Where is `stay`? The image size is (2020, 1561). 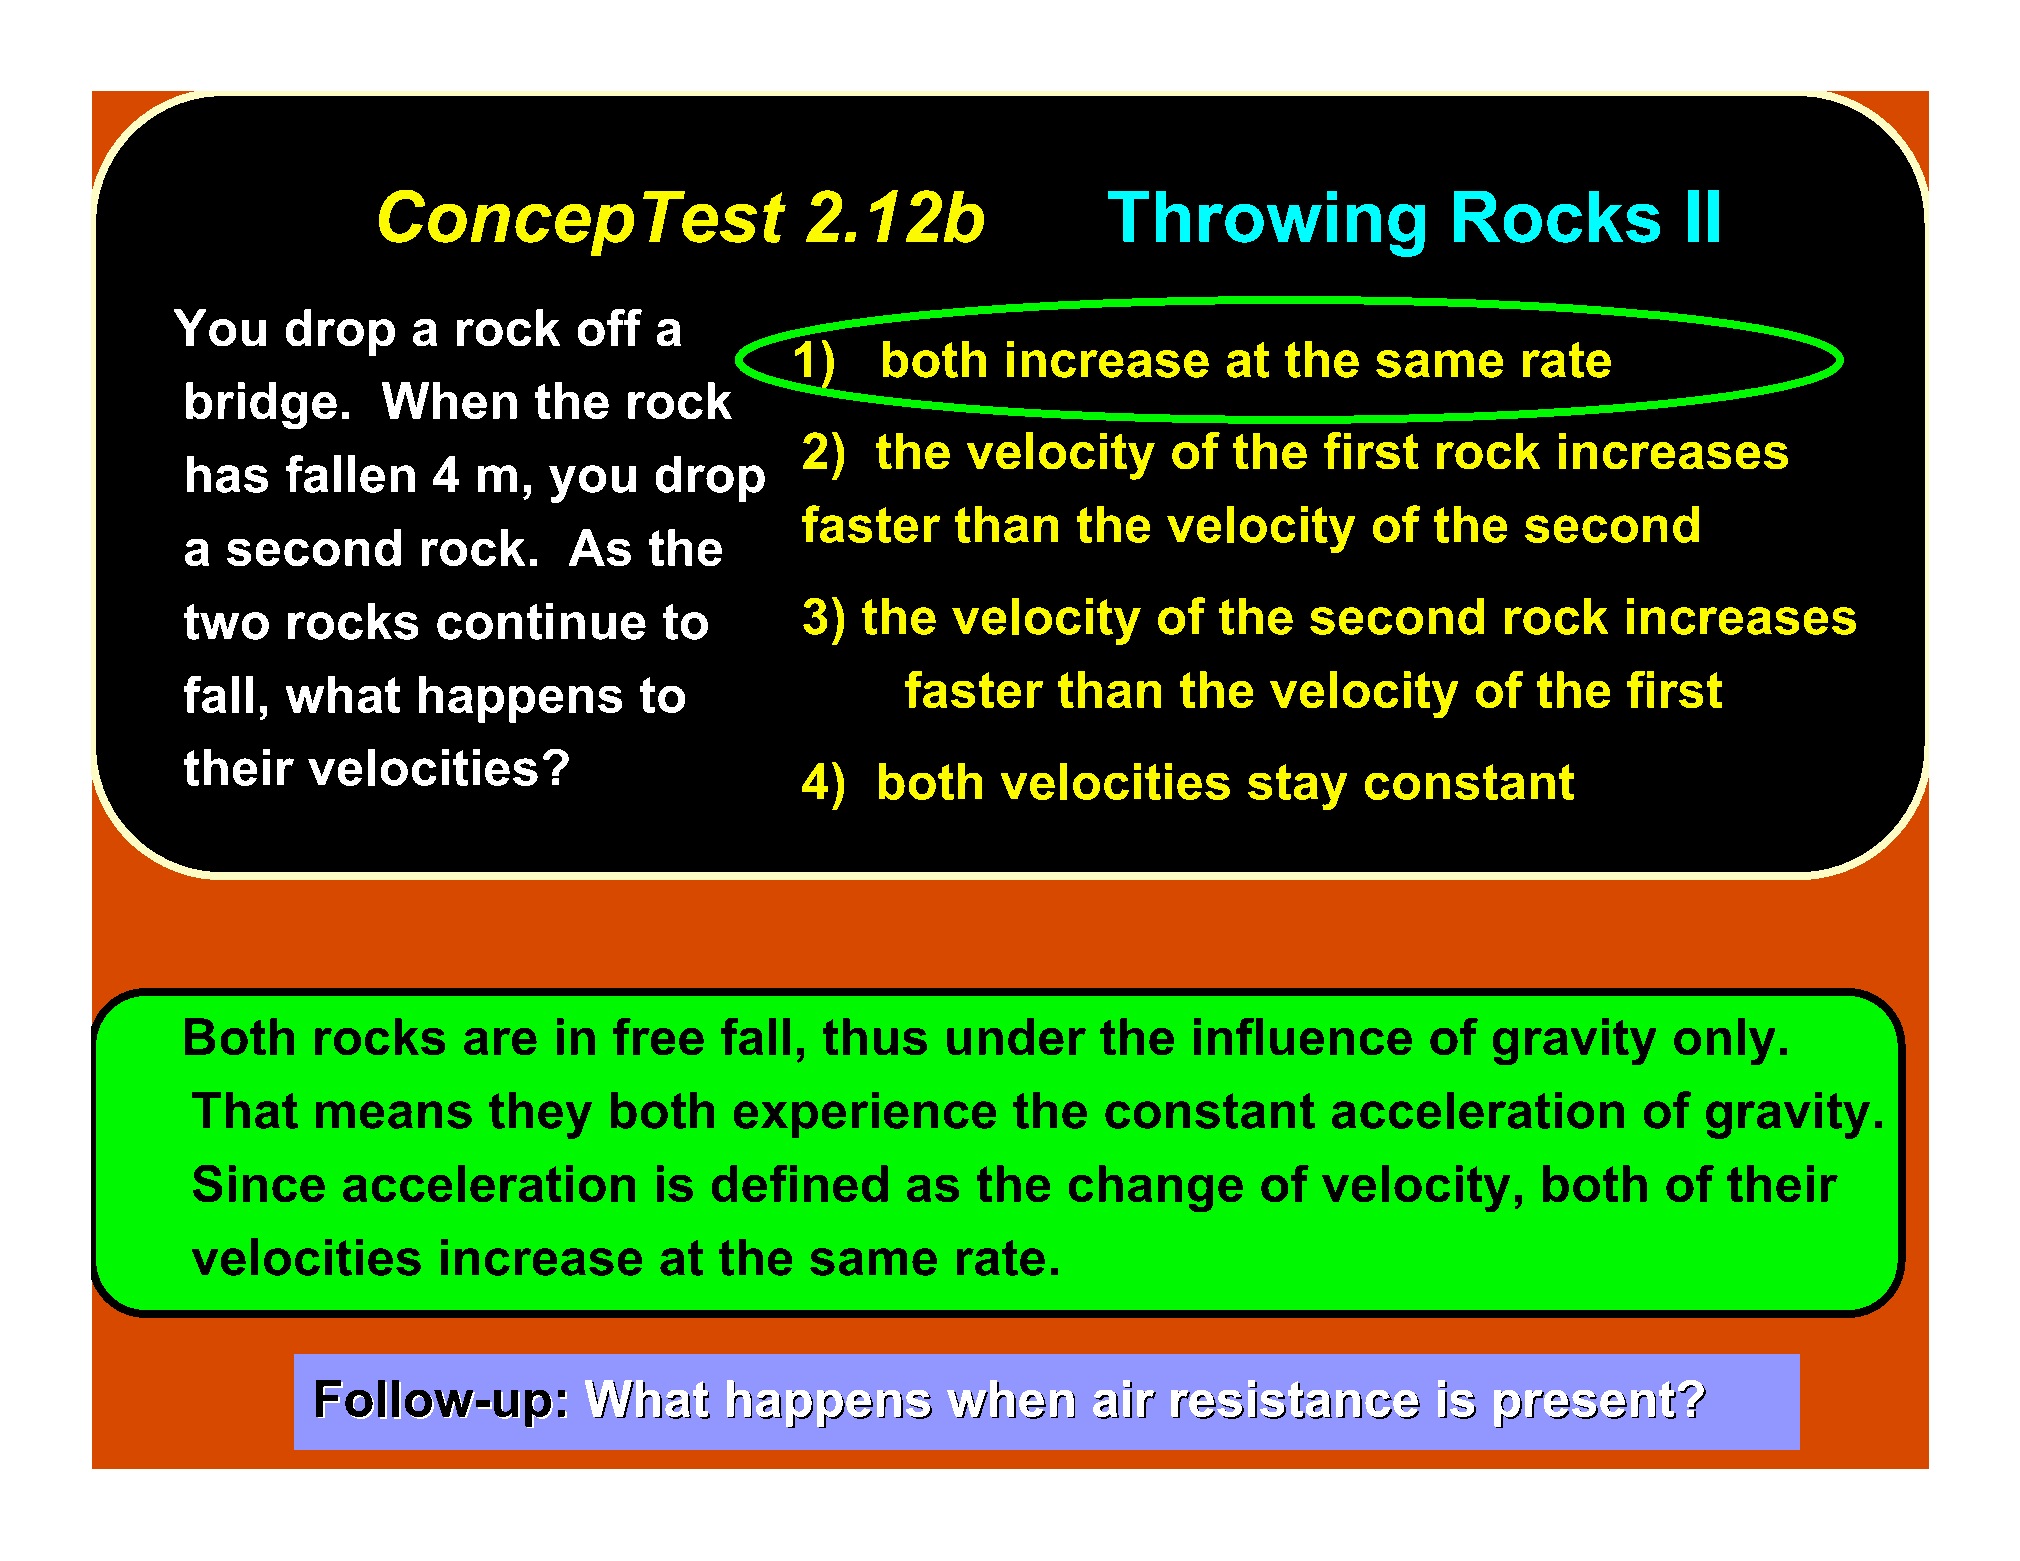
stay is located at coordinates (1297, 787).
